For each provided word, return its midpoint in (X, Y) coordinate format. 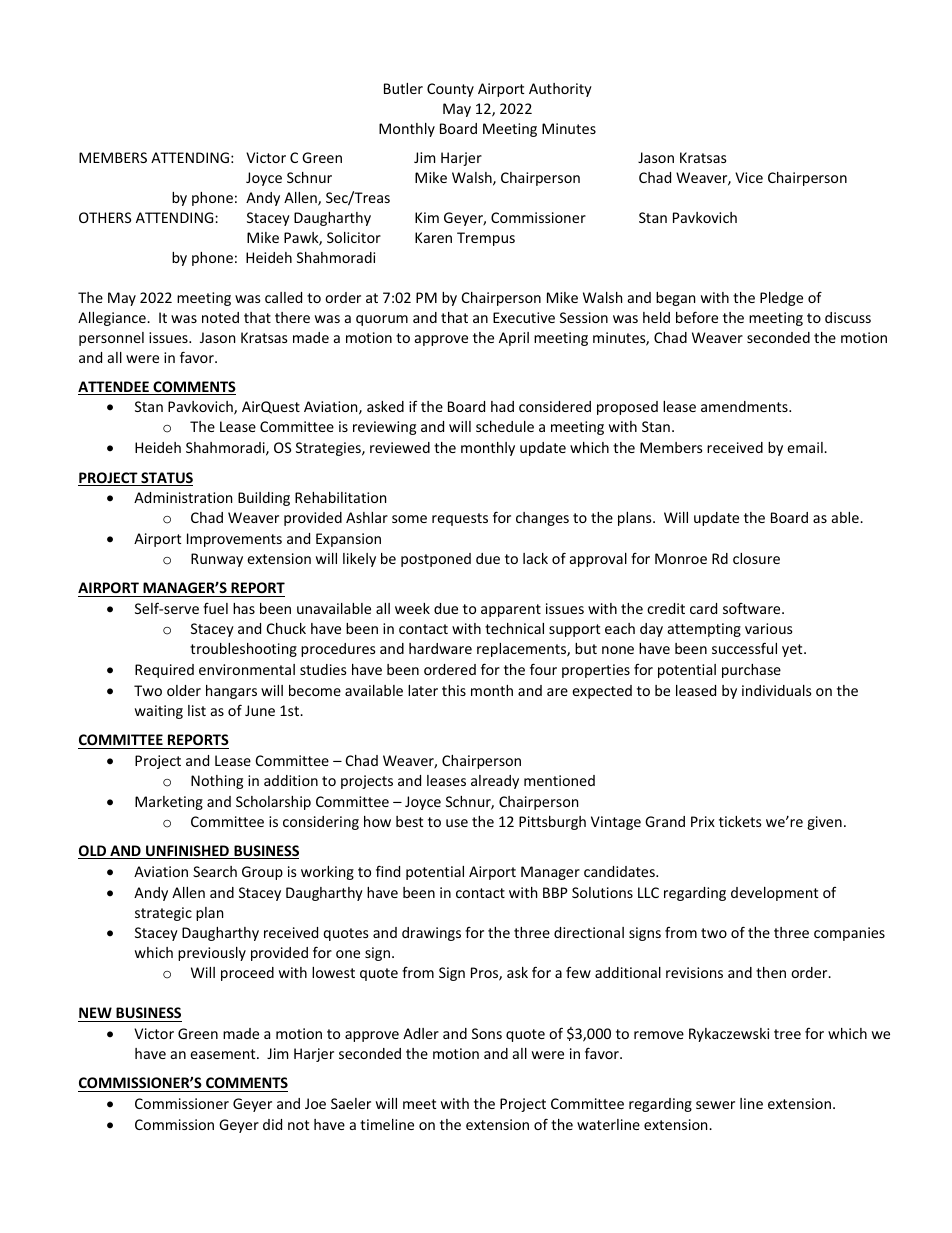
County (450, 90)
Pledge (781, 299)
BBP (555, 892)
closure (756, 558)
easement (224, 1054)
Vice (749, 177)
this (454, 690)
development (774, 894)
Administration (183, 497)
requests (460, 519)
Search (215, 871)
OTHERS (105, 217)
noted (220, 317)
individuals (777, 690)
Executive (524, 317)
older (184, 690)
